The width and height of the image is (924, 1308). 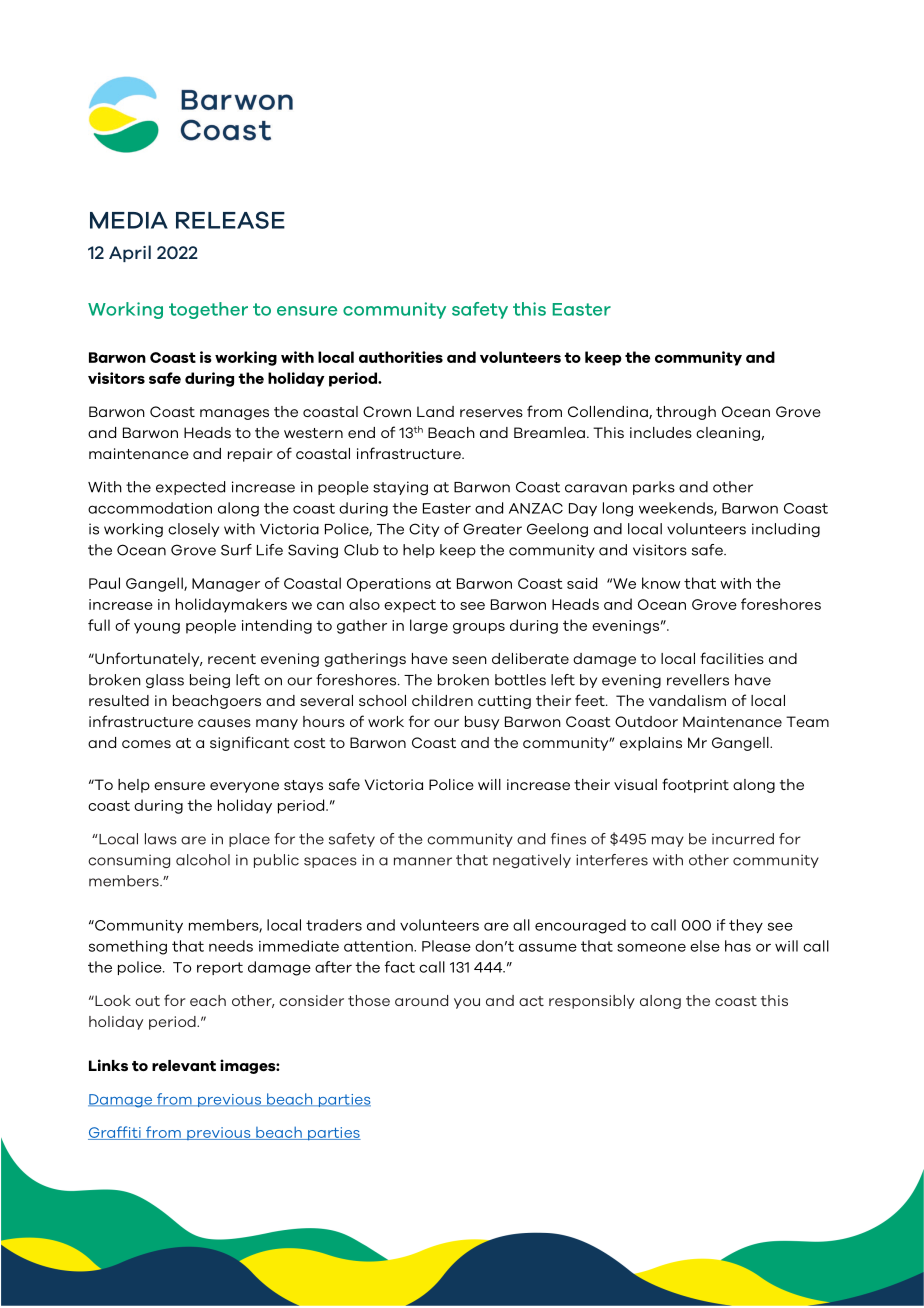 What do you see at coordinates (184, 1066) in the image?
I see `relevant` at bounding box center [184, 1066].
